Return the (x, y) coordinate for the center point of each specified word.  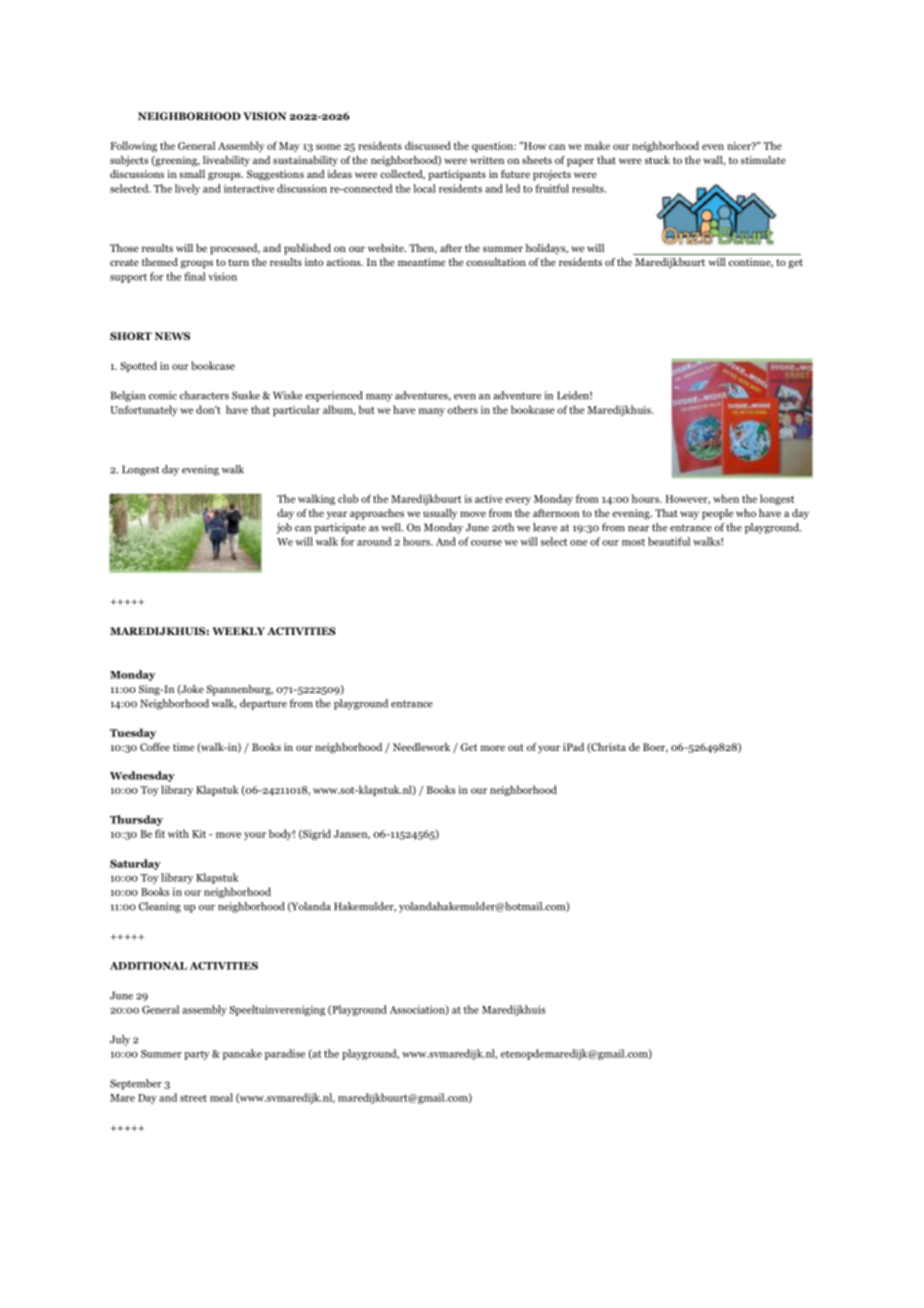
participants (457, 175)
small (192, 174)
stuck (657, 160)
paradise (285, 1054)
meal (221, 1097)
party (197, 1055)
